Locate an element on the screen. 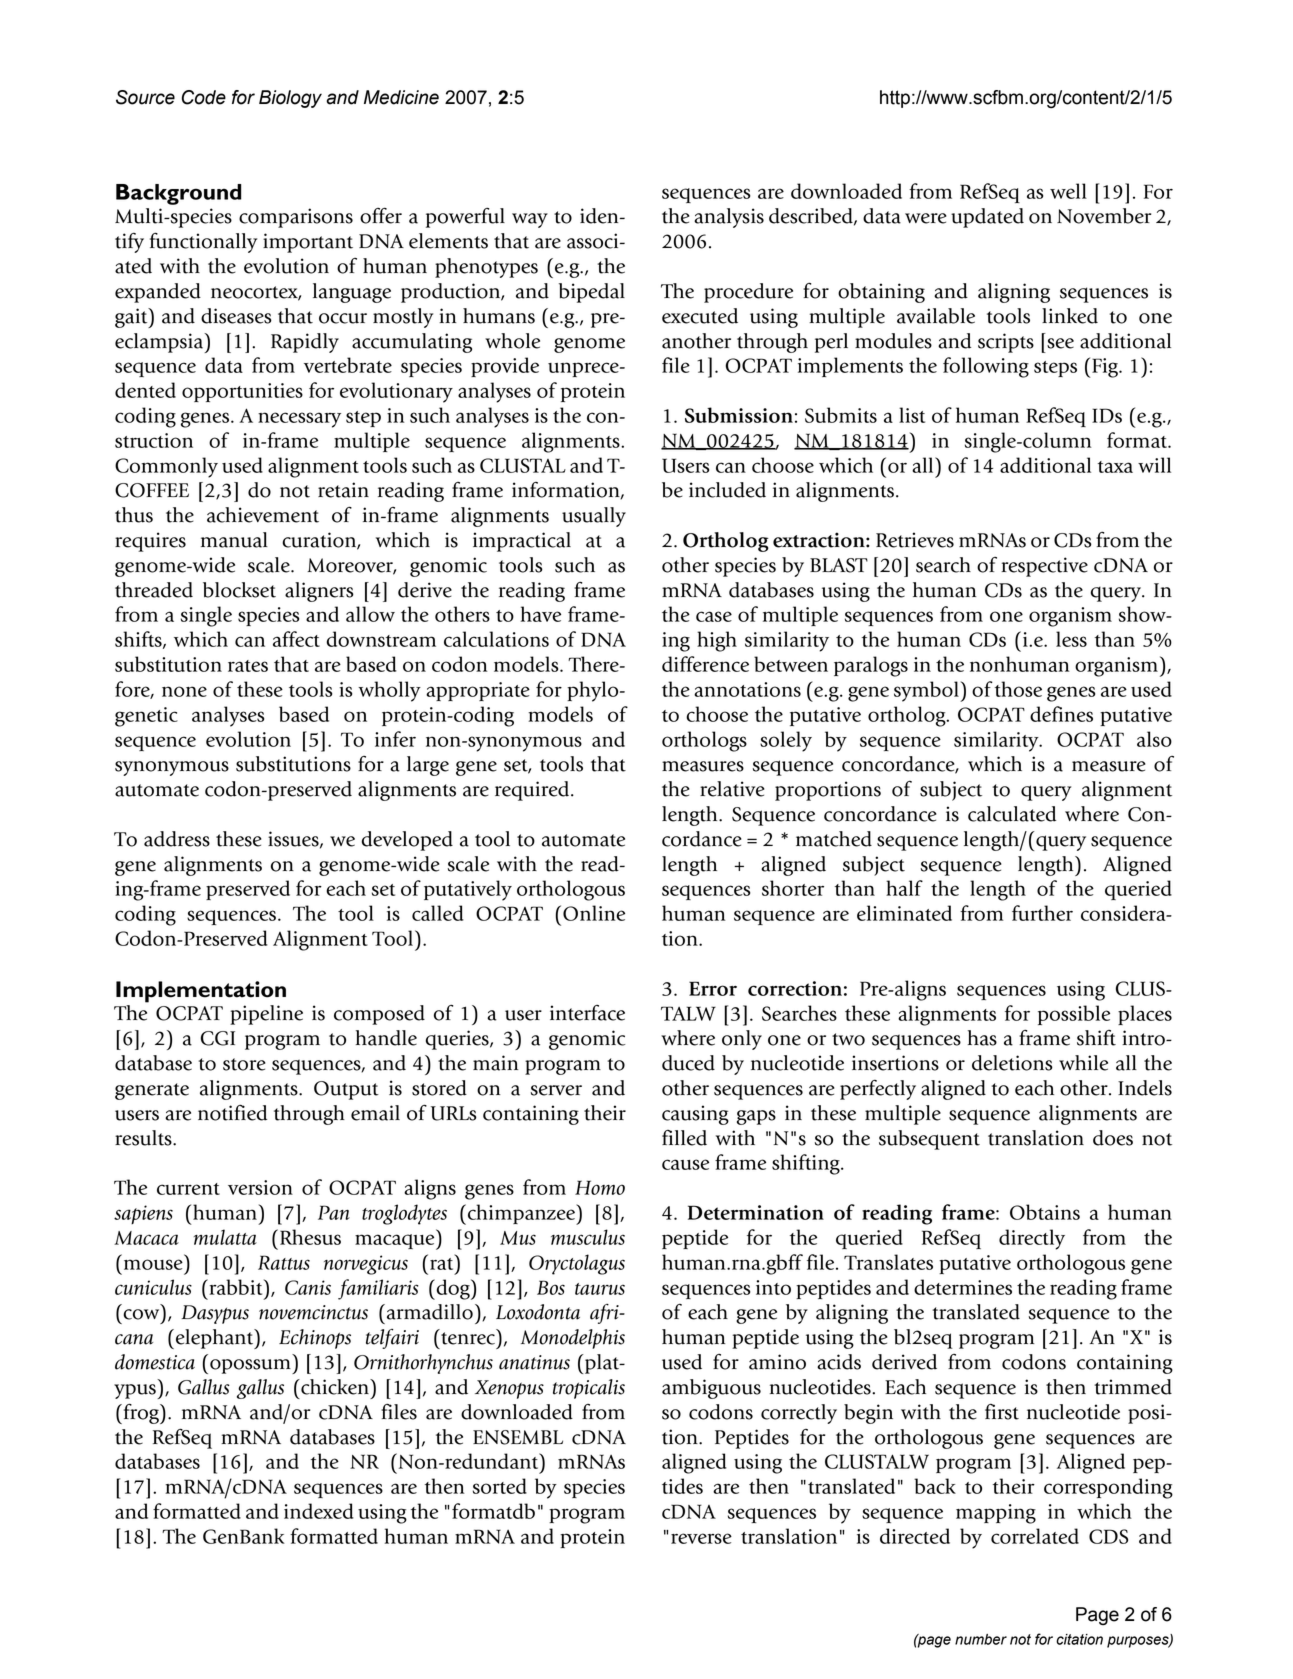  determines is located at coordinates (963, 1287).
